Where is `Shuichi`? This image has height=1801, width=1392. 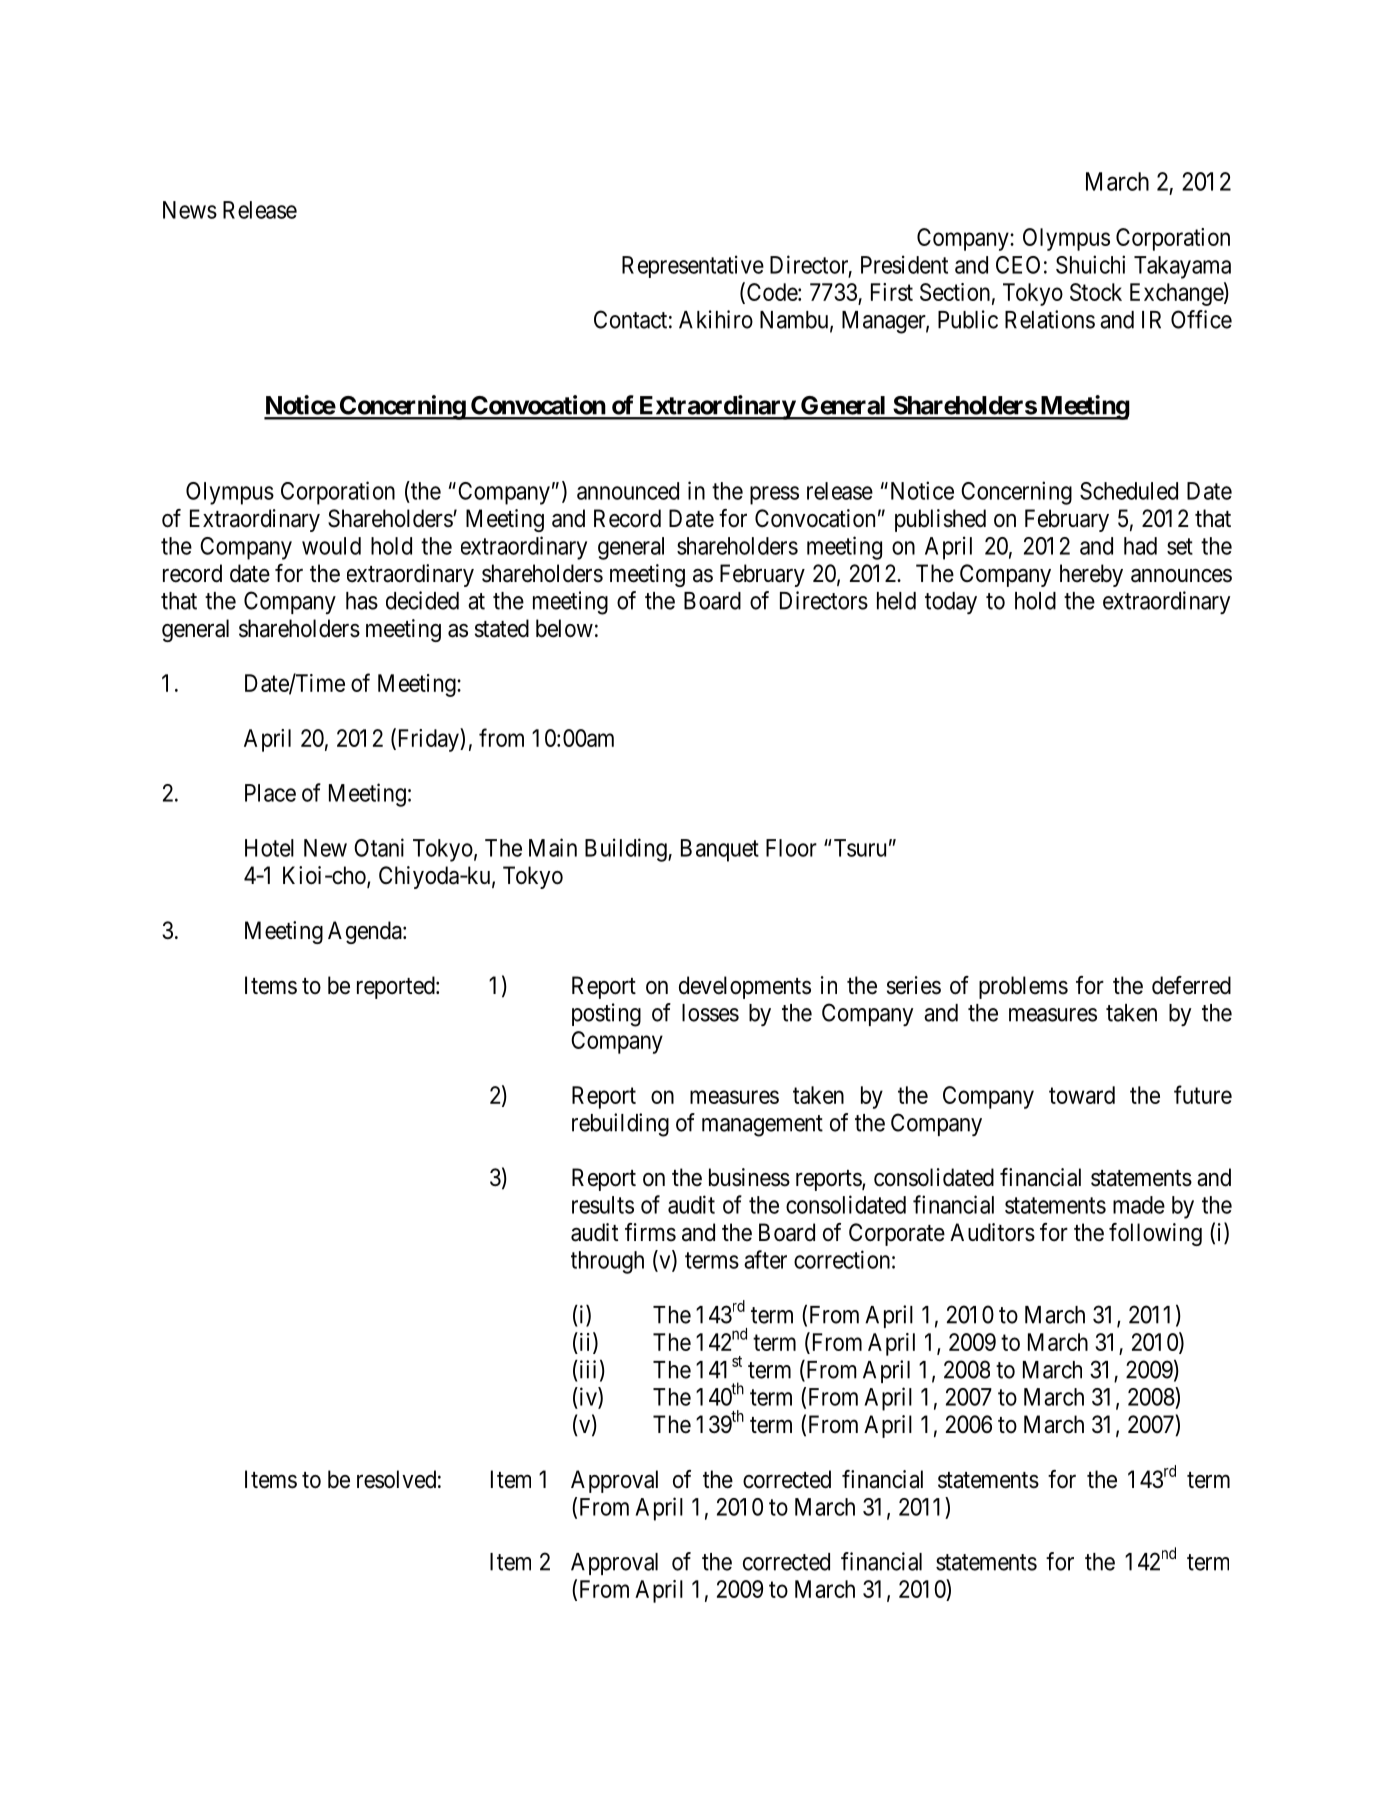
Shuichi is located at coordinates (1090, 264).
